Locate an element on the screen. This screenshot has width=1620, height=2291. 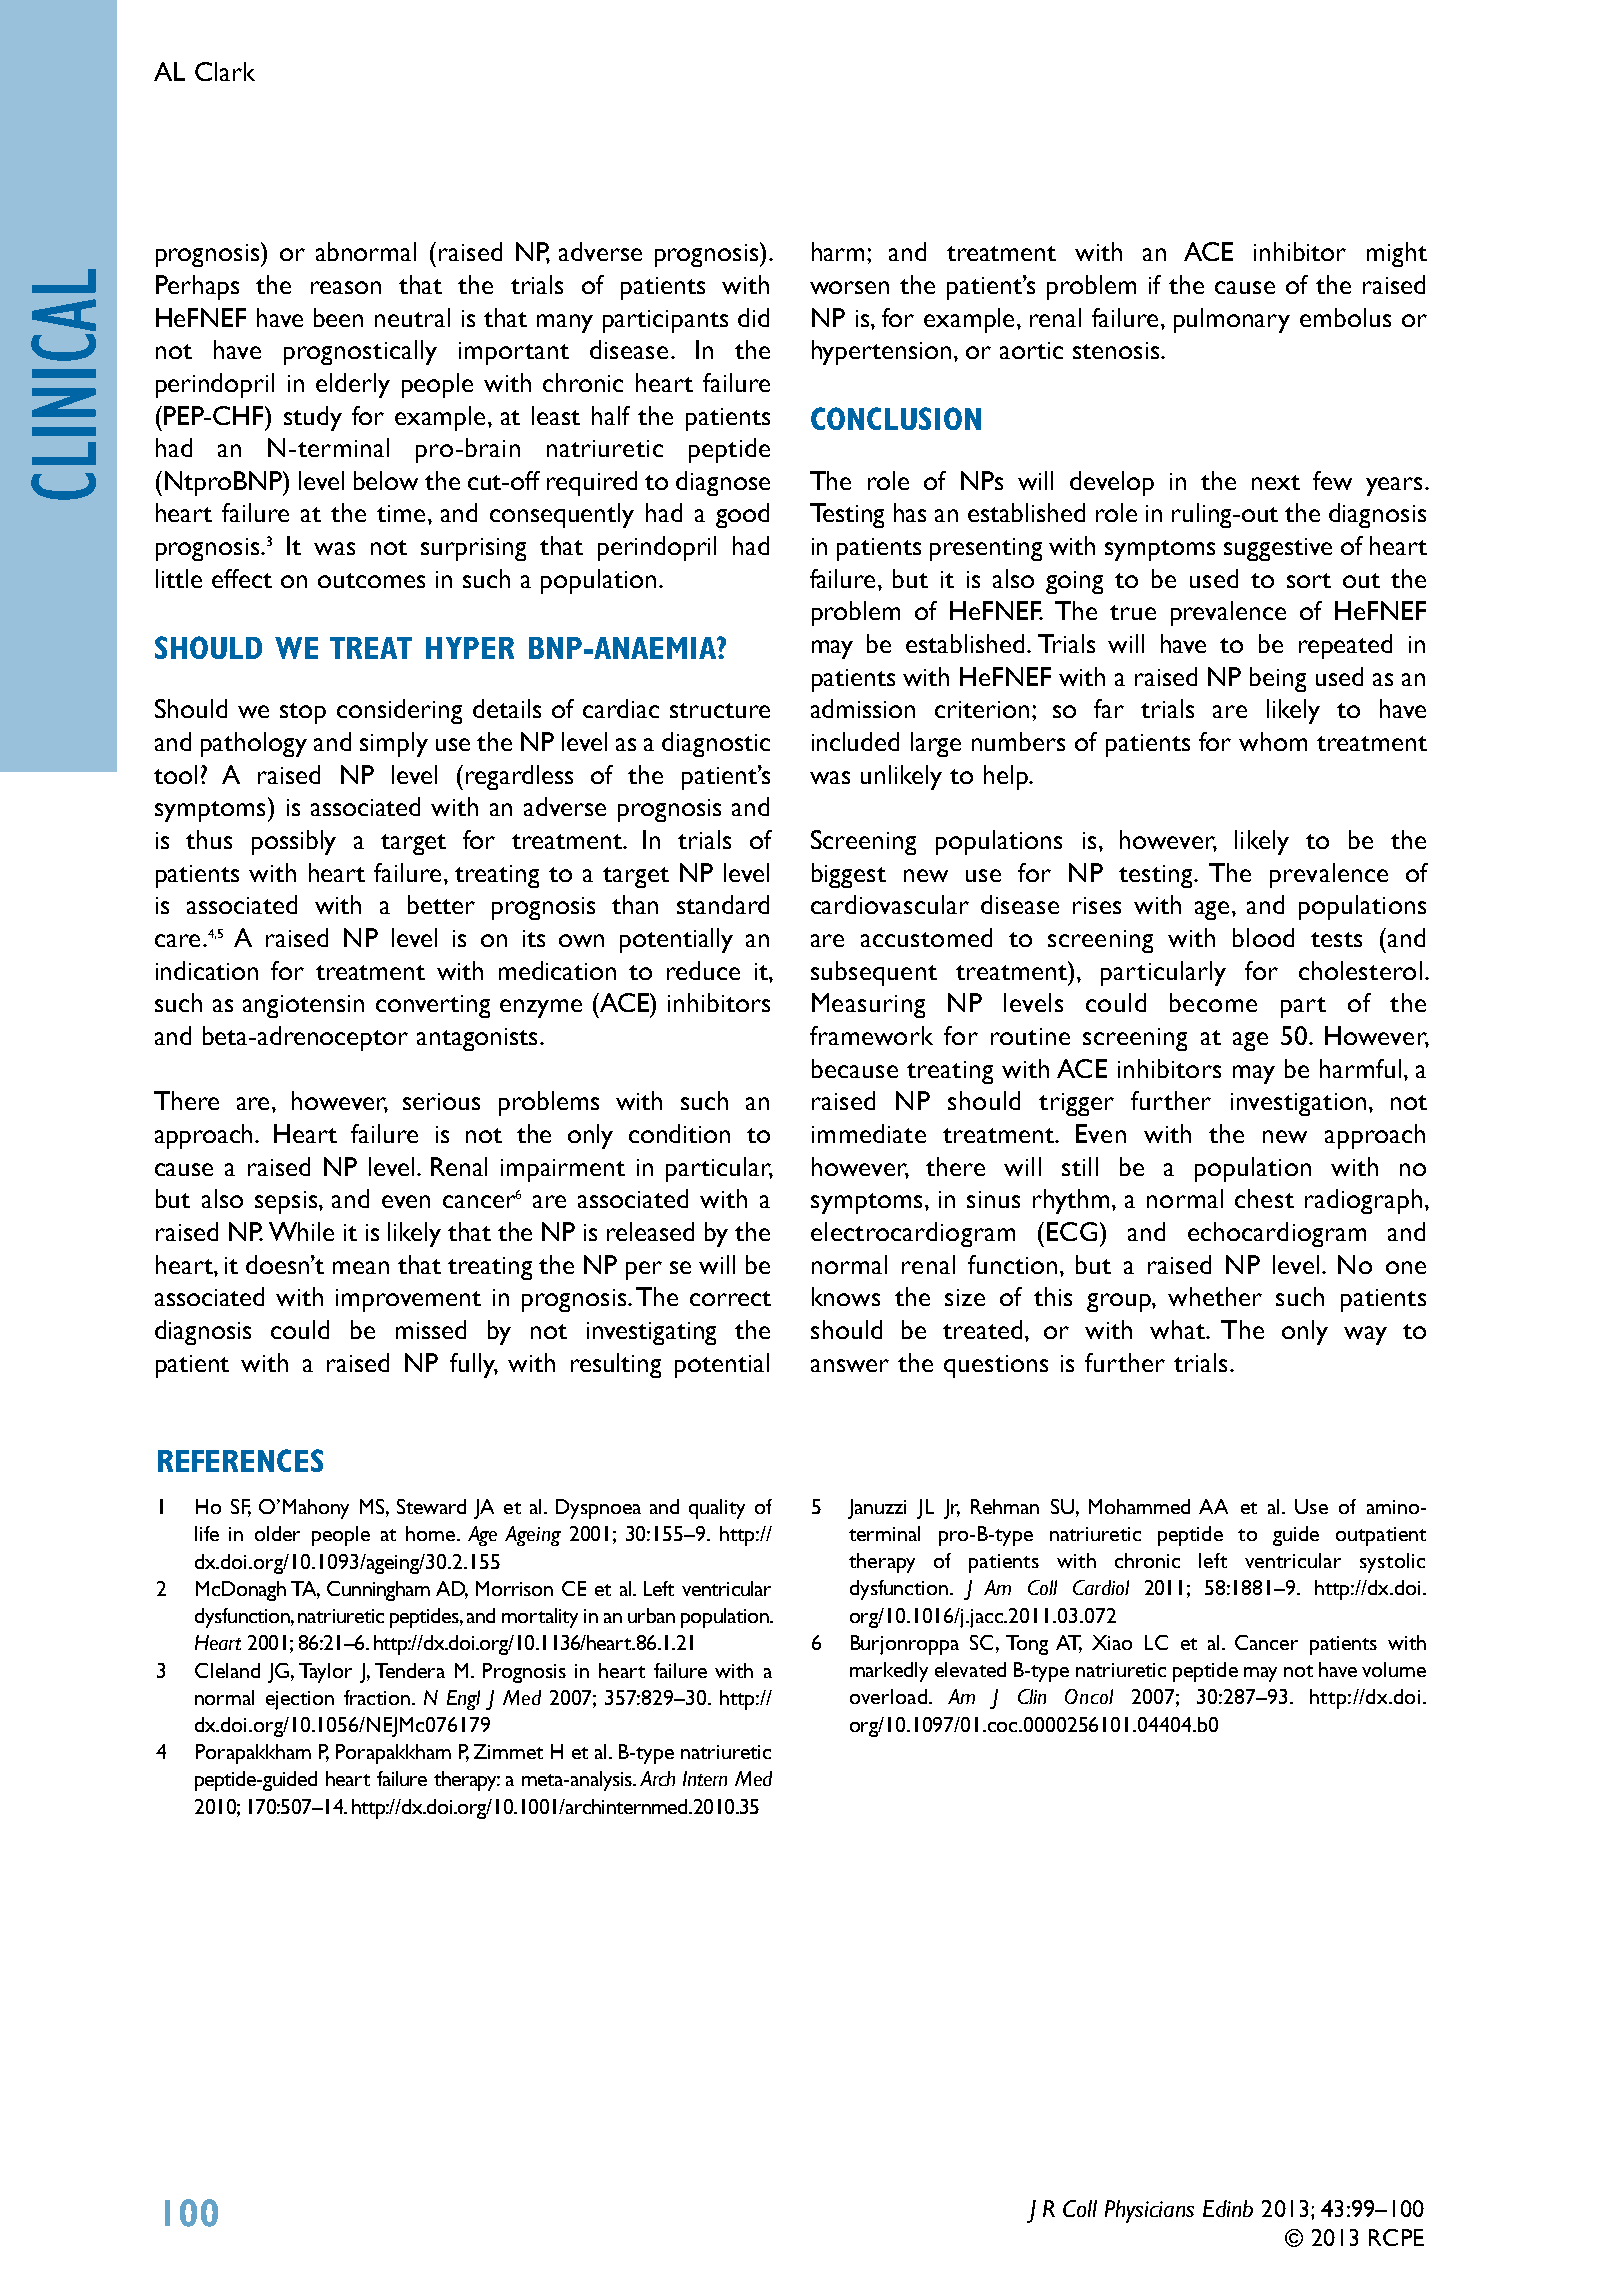
whom is located at coordinates (1273, 741).
